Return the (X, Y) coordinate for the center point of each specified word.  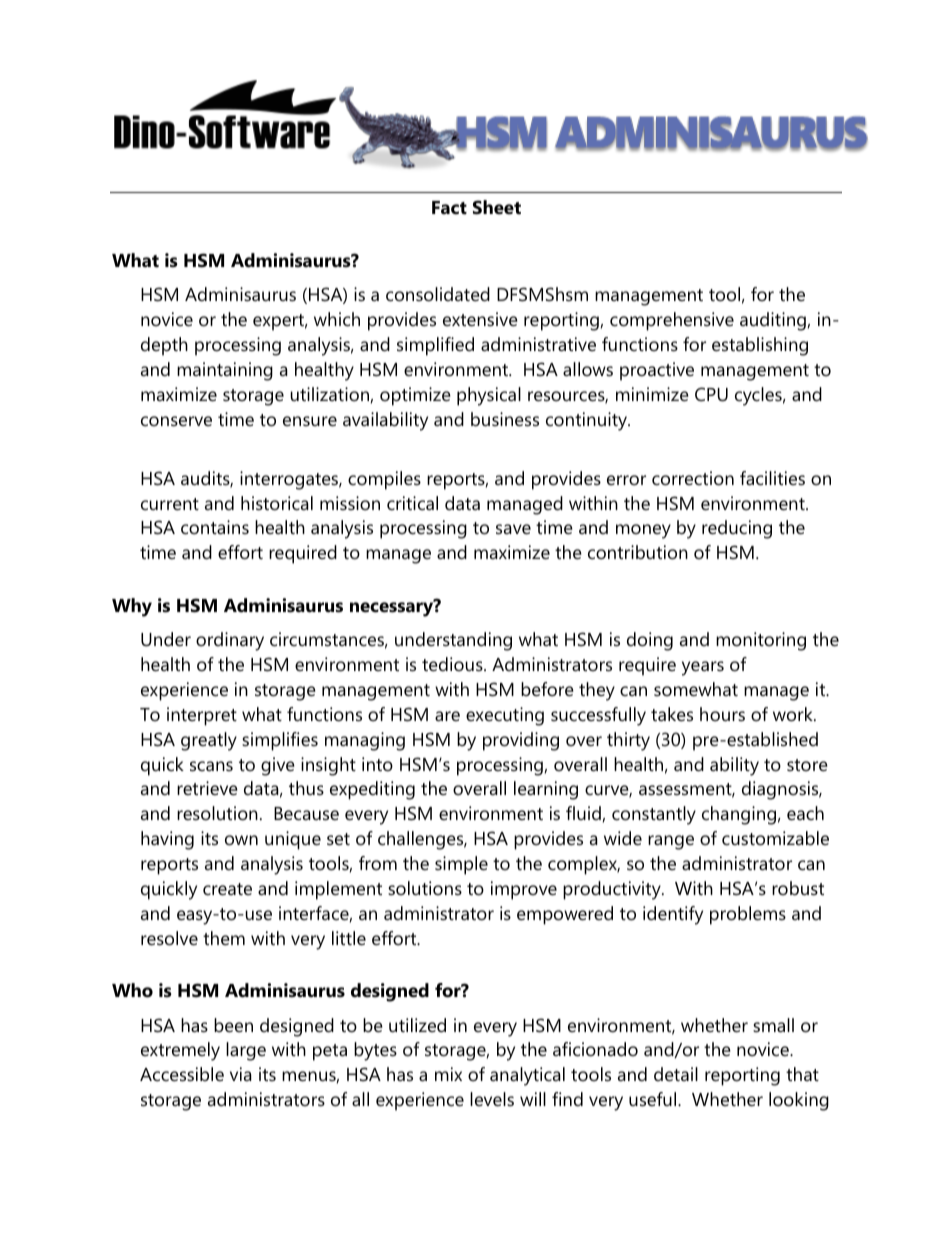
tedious (453, 664)
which (337, 319)
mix (448, 1074)
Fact (449, 208)
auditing (773, 321)
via (241, 1074)
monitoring (761, 641)
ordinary (230, 641)
